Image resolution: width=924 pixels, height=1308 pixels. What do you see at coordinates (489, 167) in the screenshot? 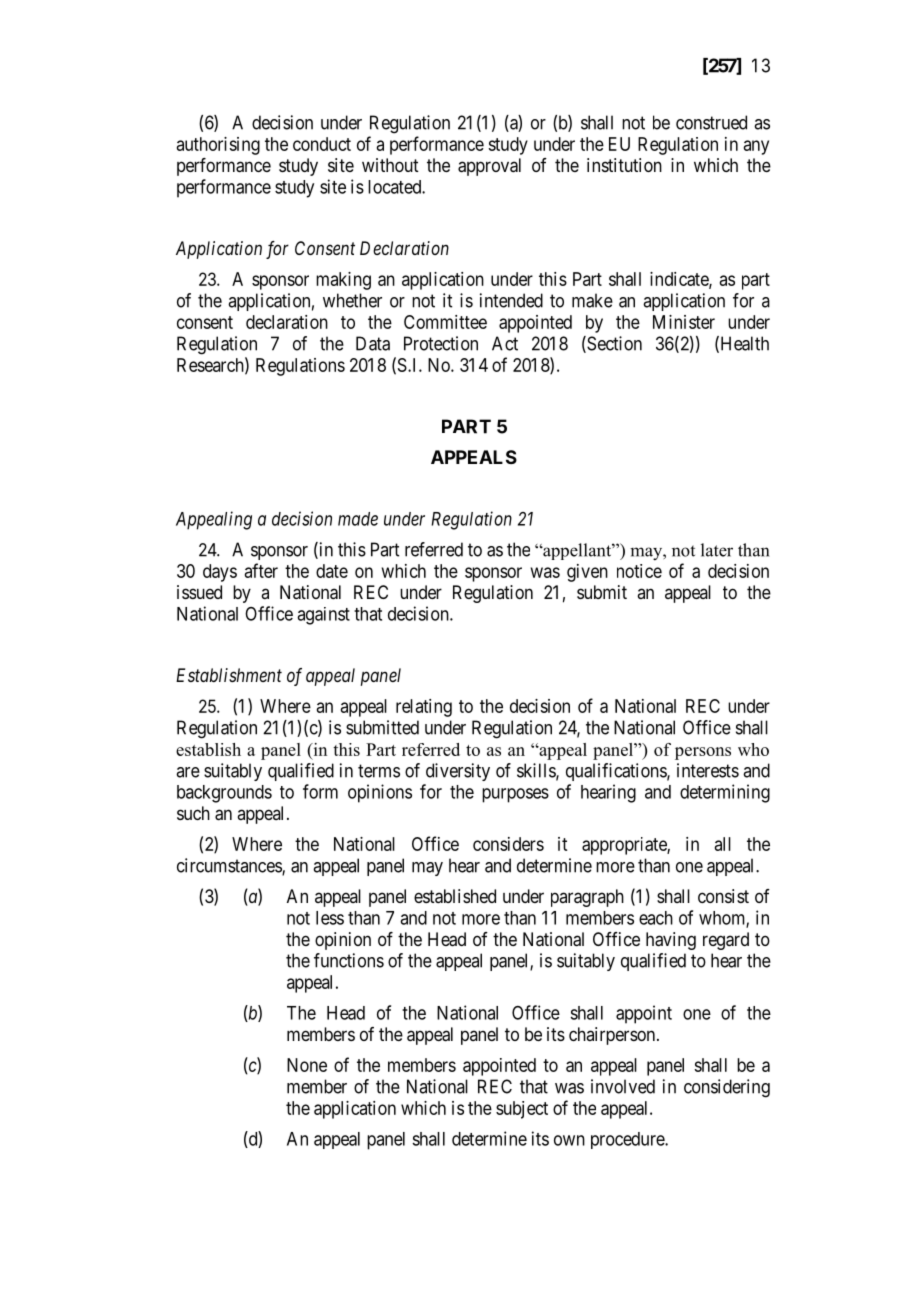
I see `approval` at bounding box center [489, 167].
